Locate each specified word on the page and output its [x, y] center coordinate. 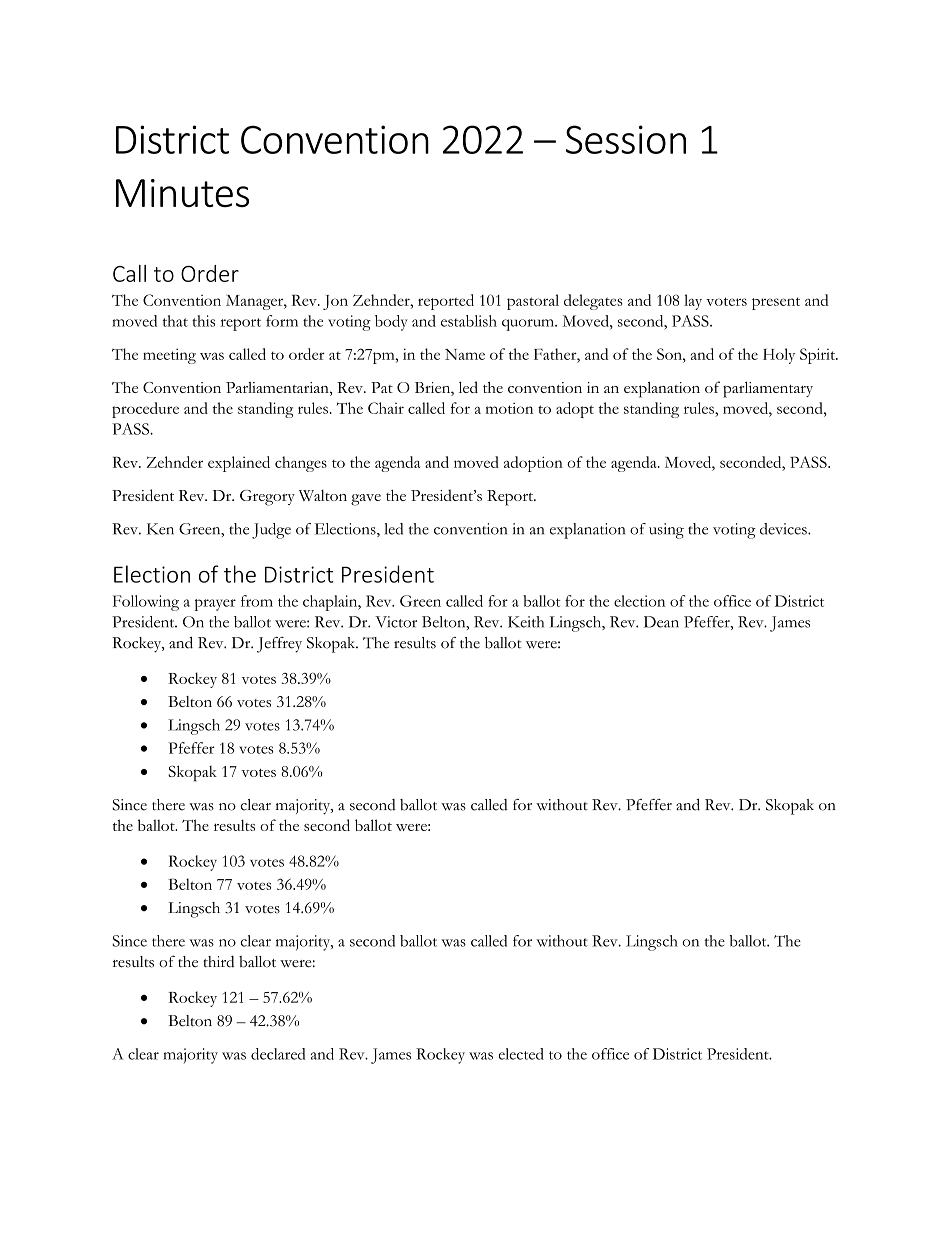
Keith [526, 622]
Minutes [182, 193]
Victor [396, 622]
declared [278, 1054]
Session [626, 139]
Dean [661, 622]
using [666, 531]
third [219, 961]
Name [465, 354]
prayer [215, 605]
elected [521, 1054]
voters [726, 301]
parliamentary [768, 389]
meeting [169, 356]
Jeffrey [279, 645]
